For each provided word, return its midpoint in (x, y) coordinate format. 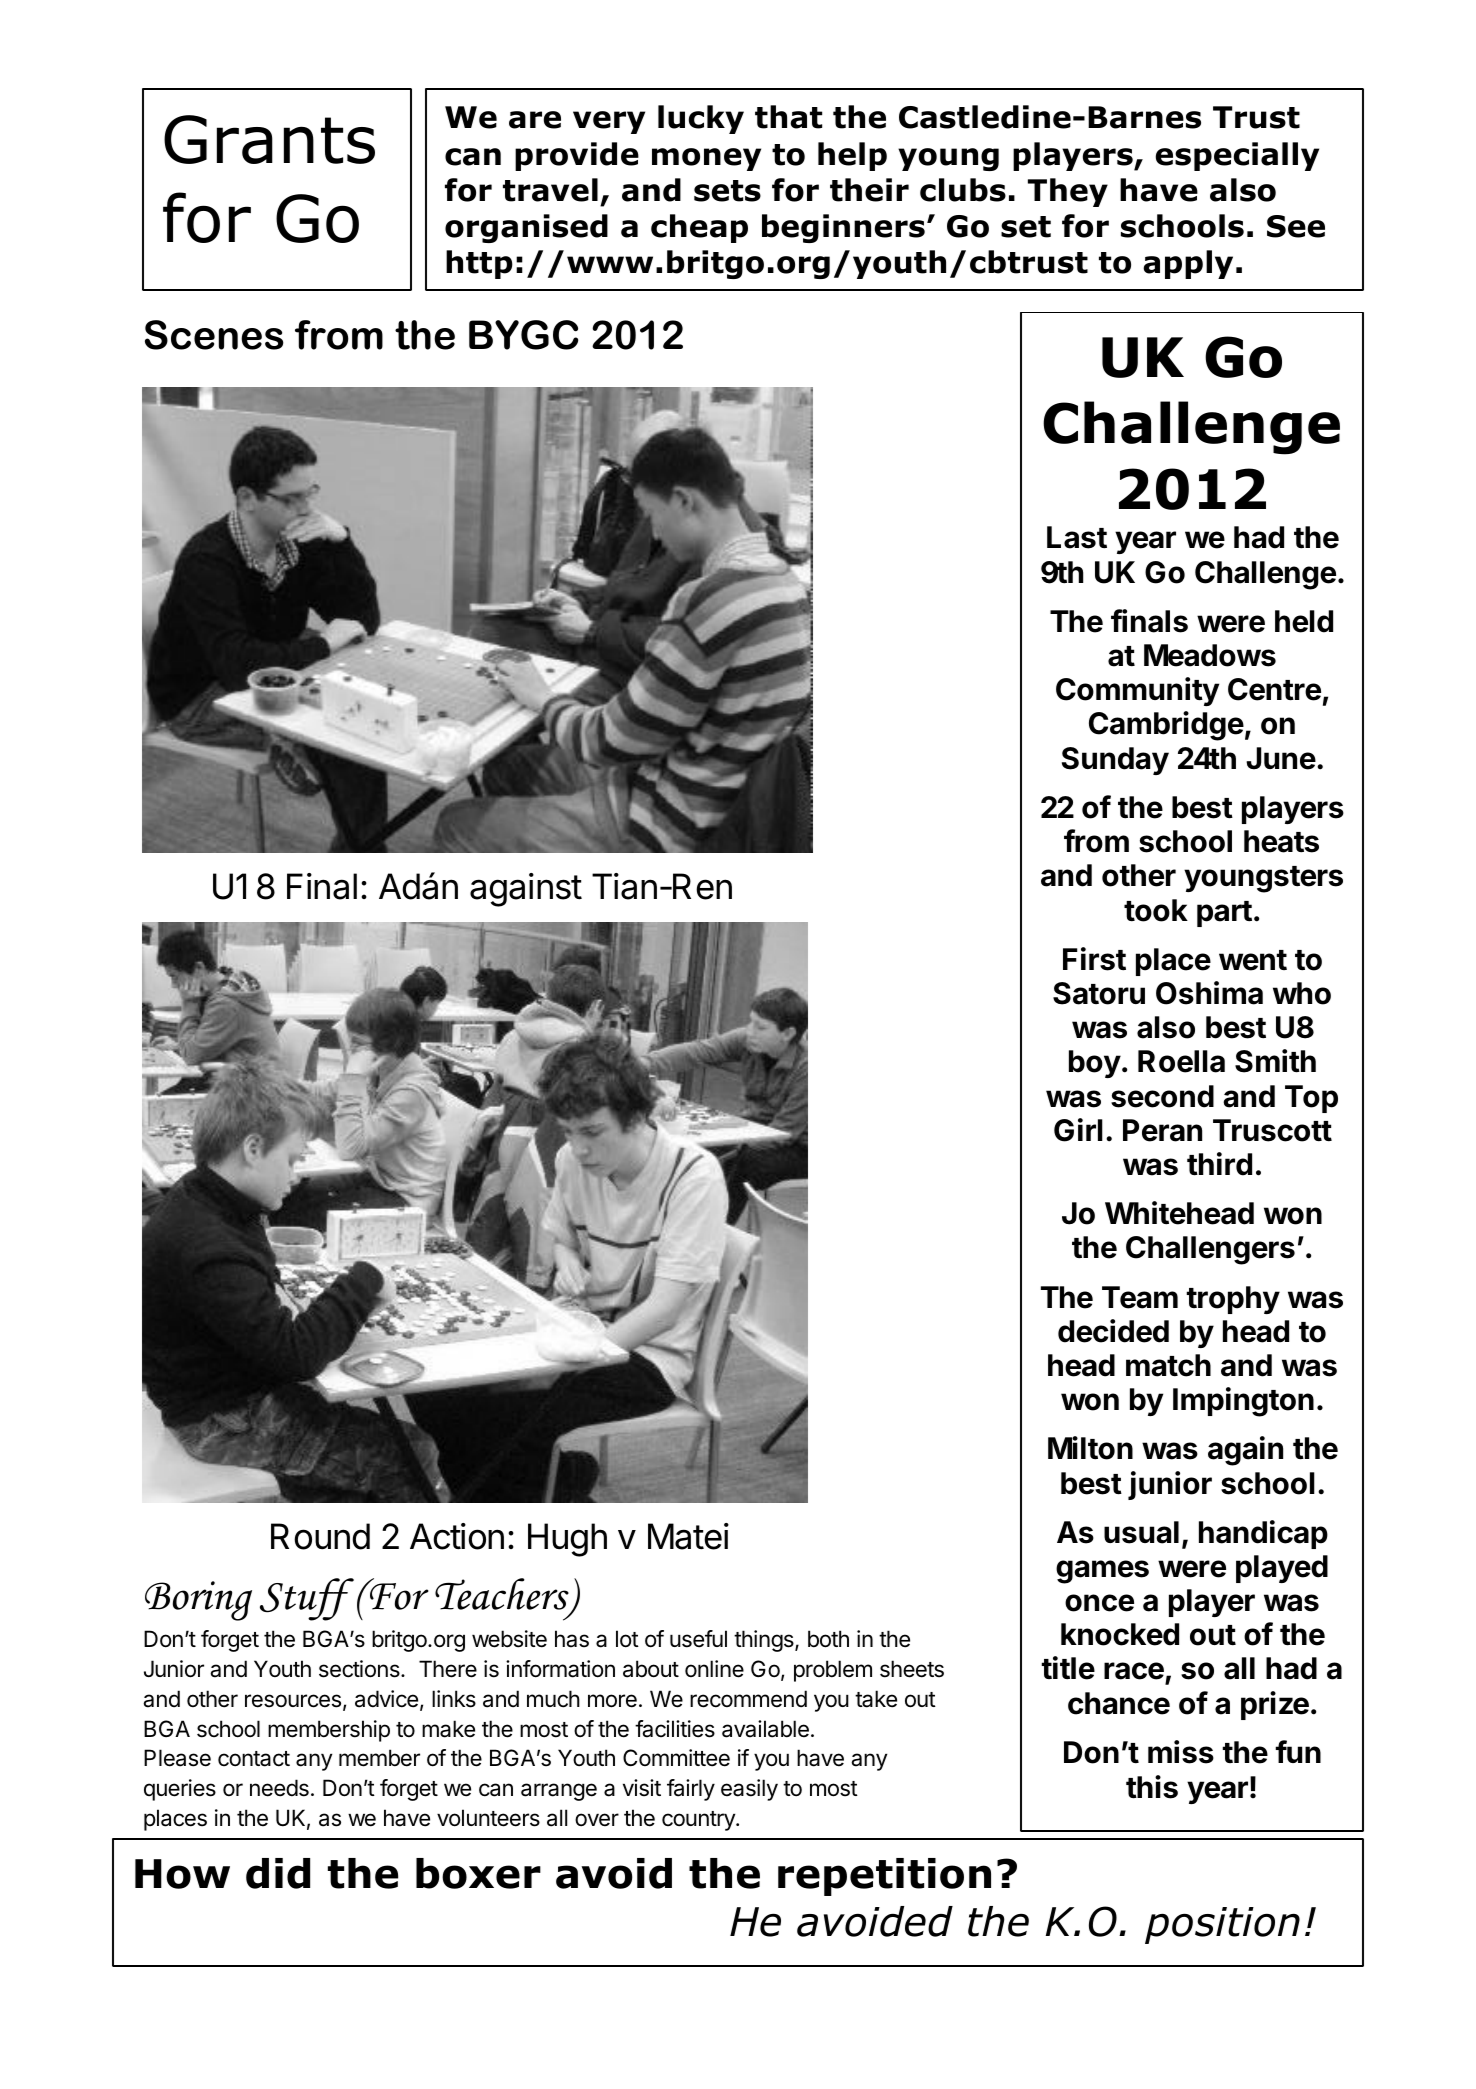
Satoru (1099, 993)
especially (1237, 156)
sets (727, 191)
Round (320, 1536)
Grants (269, 139)
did (278, 1873)
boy (1095, 1064)
